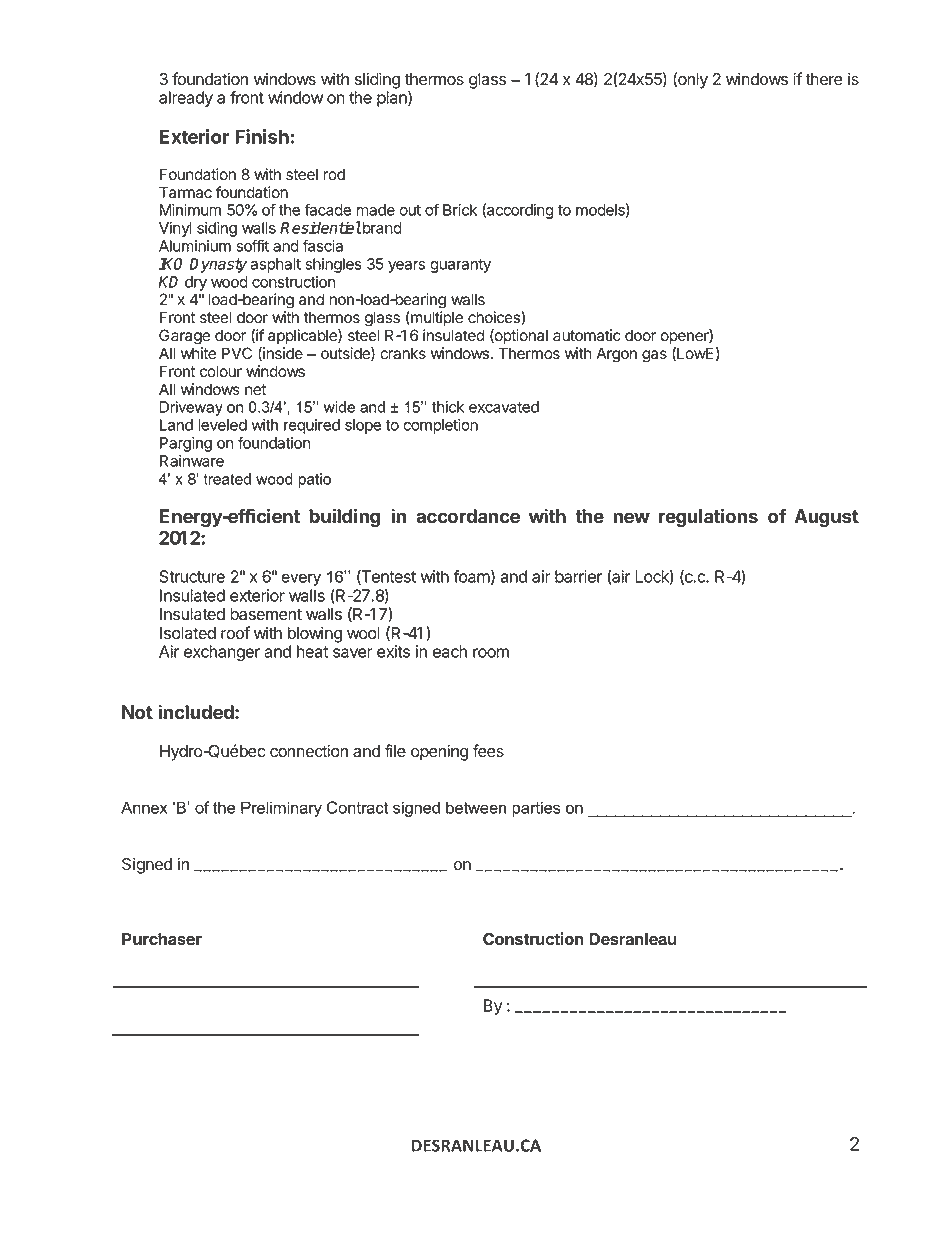  I want to click on accordance, so click(468, 516).
